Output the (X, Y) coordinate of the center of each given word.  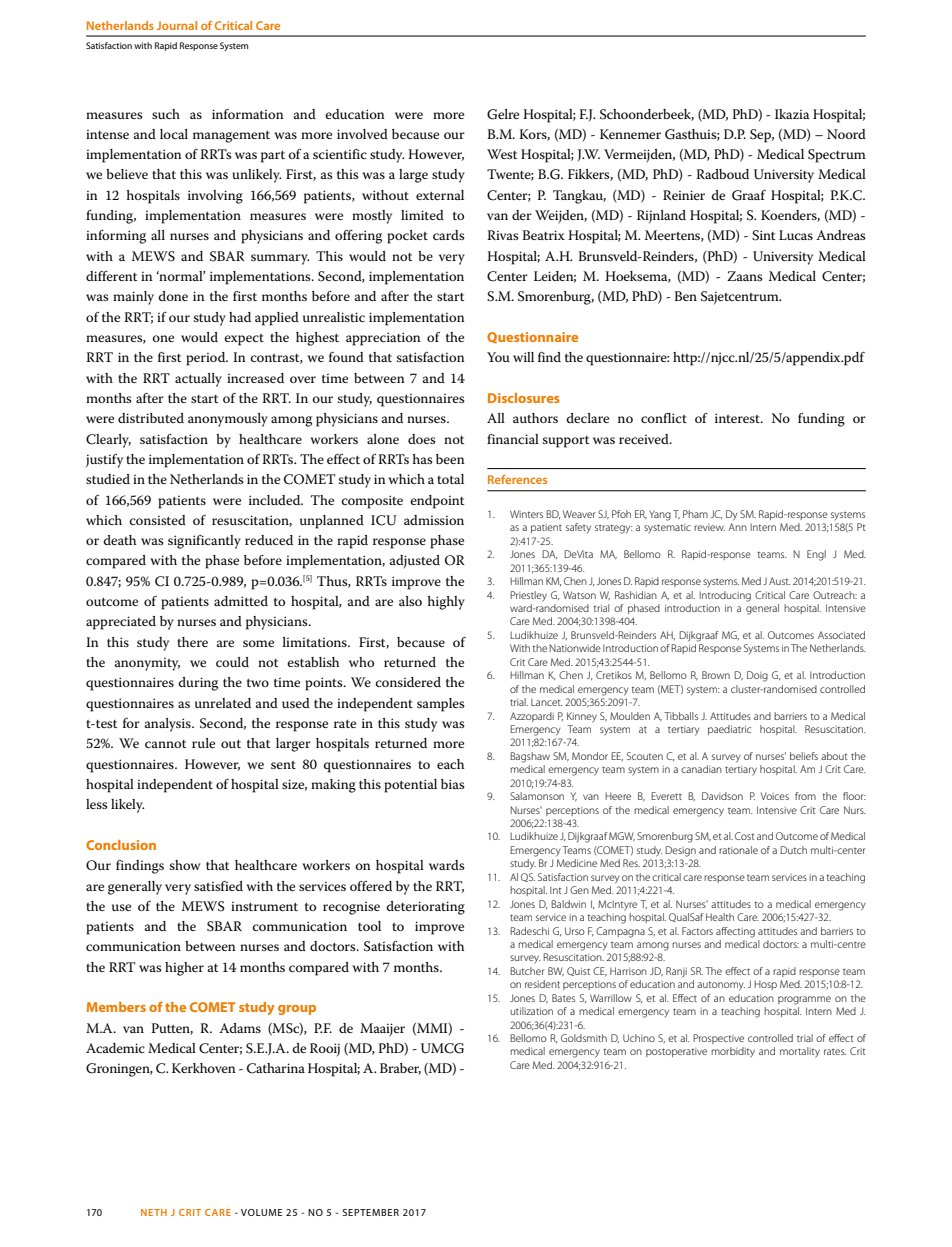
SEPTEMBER (370, 1212)
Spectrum (837, 156)
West (502, 154)
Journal (177, 25)
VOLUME (261, 1212)
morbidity (733, 1052)
